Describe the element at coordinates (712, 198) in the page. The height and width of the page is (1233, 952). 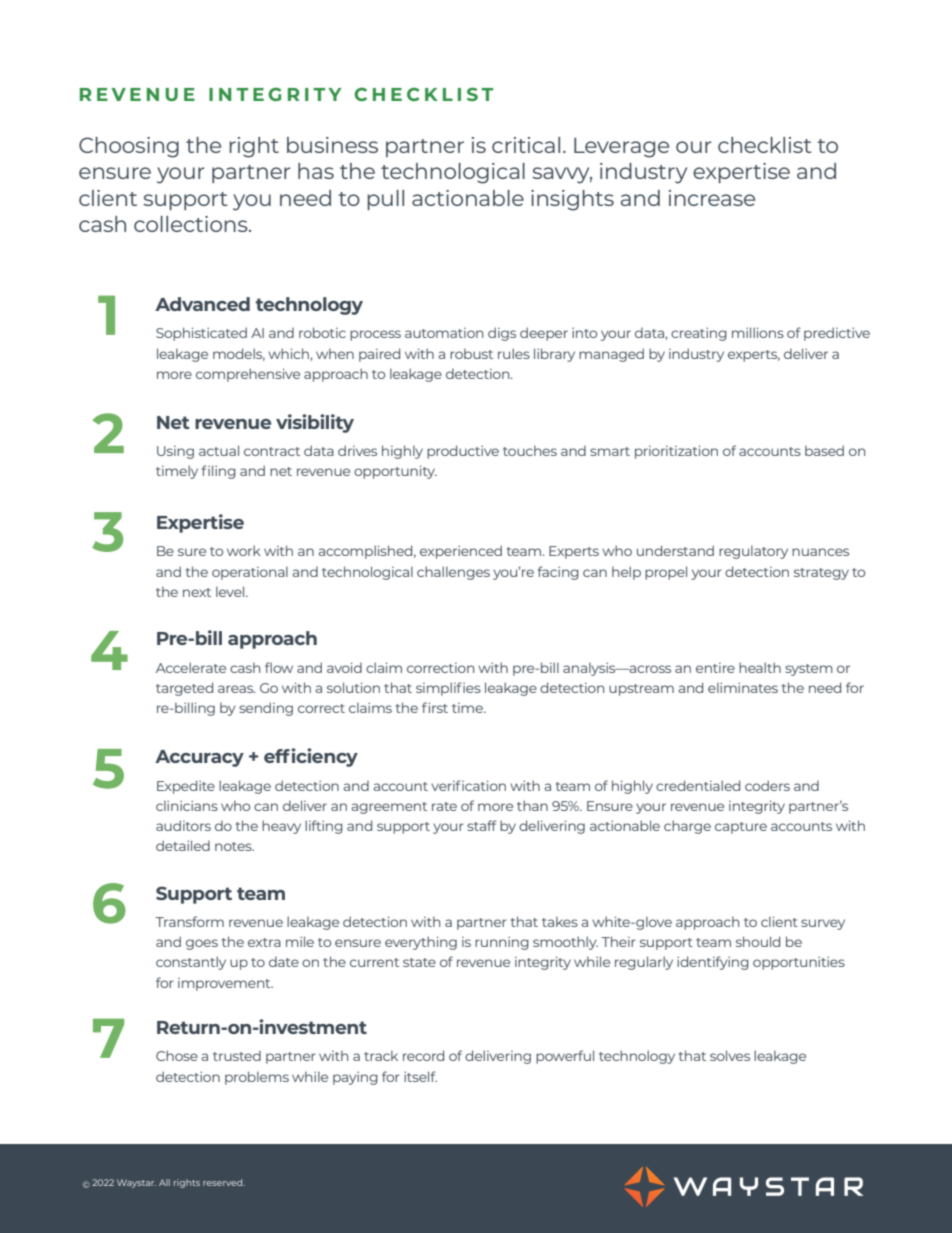
I see `increase` at that location.
